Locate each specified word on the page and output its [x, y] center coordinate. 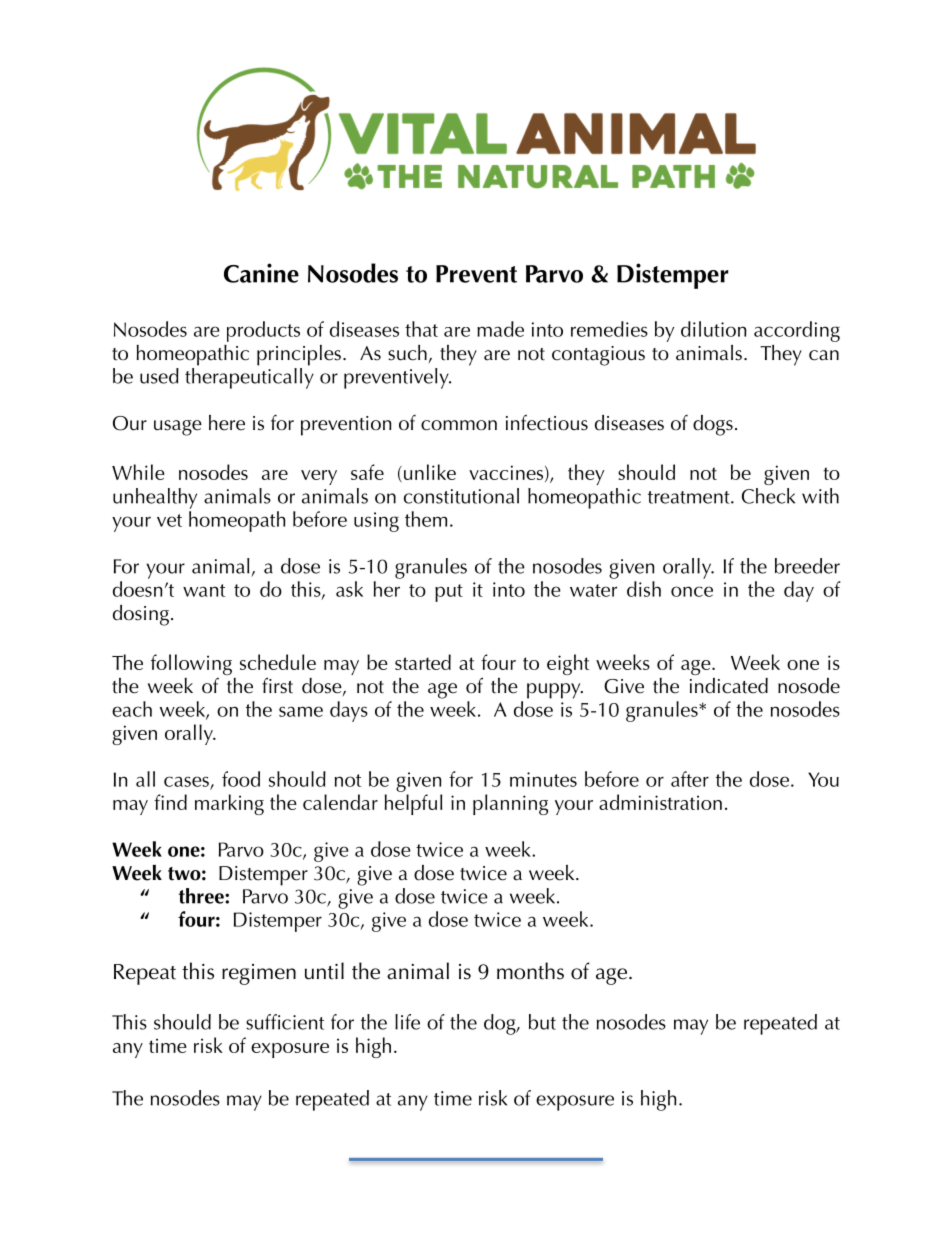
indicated [729, 686]
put [449, 593]
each [132, 709]
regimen [259, 974]
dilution [714, 329]
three [202, 896]
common [459, 425]
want [204, 590]
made [500, 329]
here [227, 423]
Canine [261, 273]
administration [660, 802]
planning [510, 804]
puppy [555, 691]
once [692, 591]
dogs [713, 425]
